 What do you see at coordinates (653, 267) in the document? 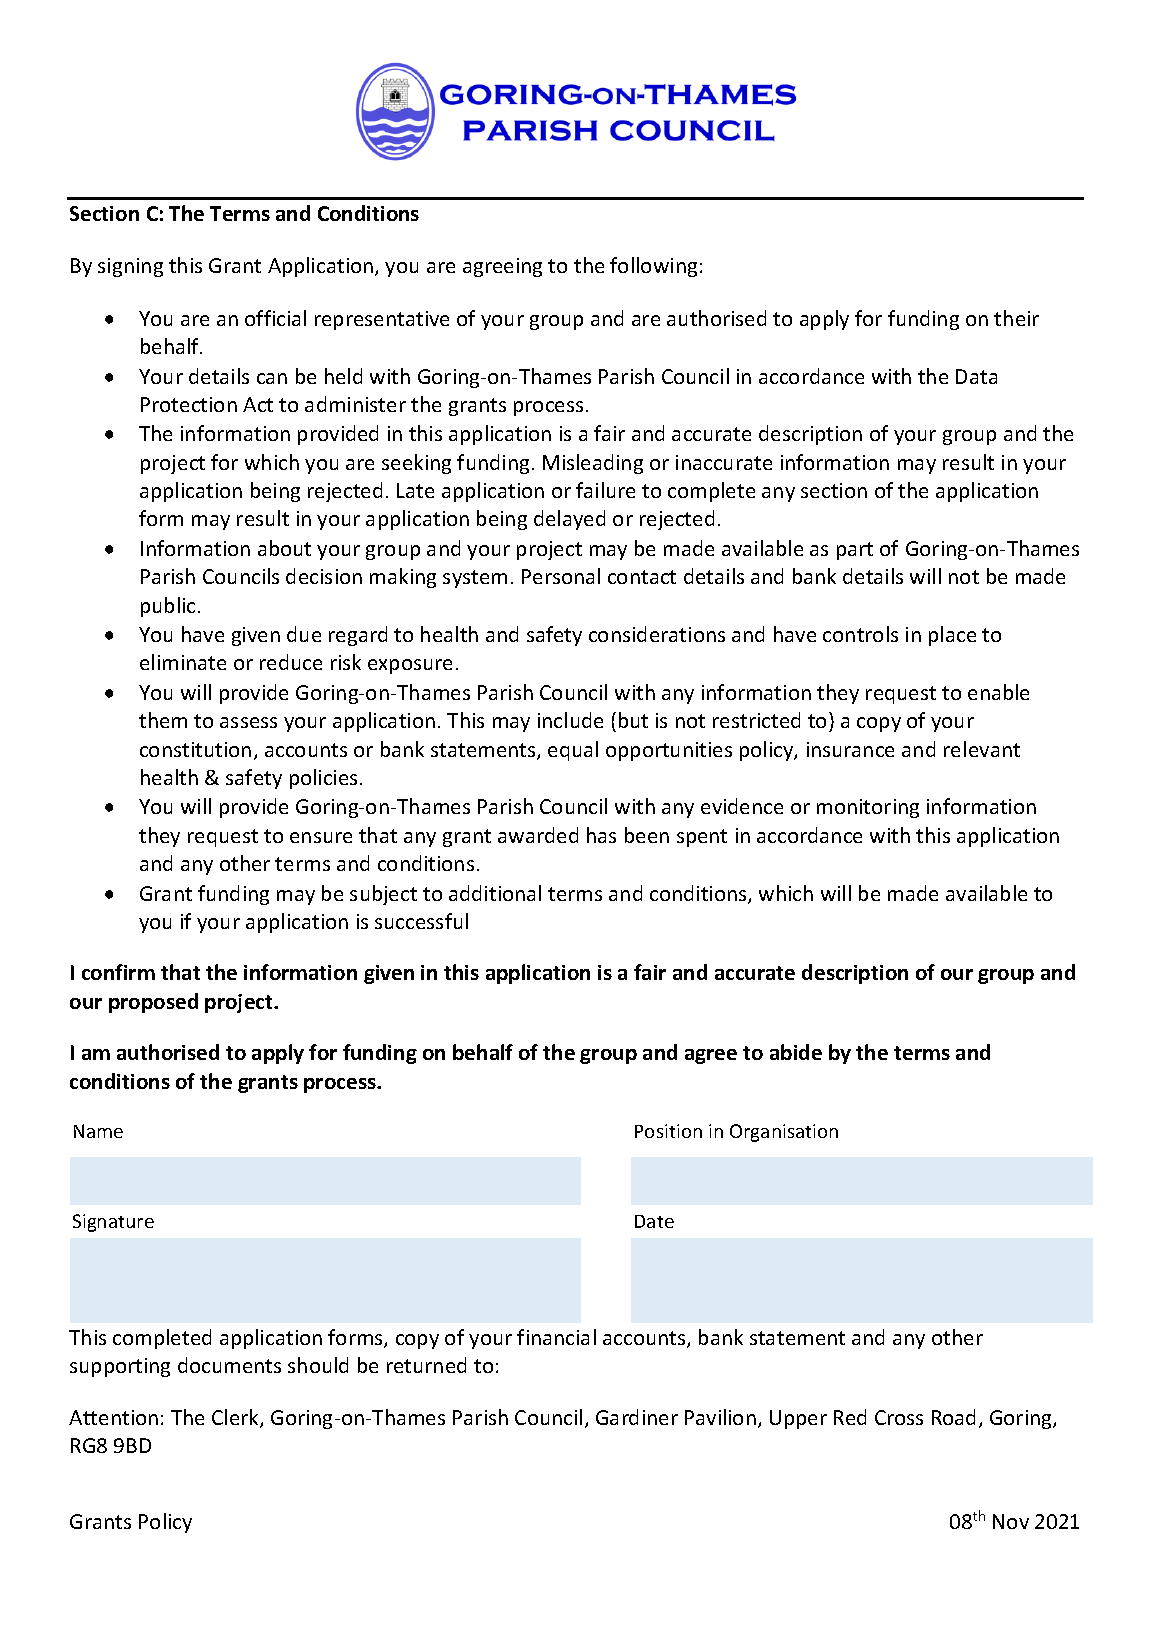
I see `following` at bounding box center [653, 267].
